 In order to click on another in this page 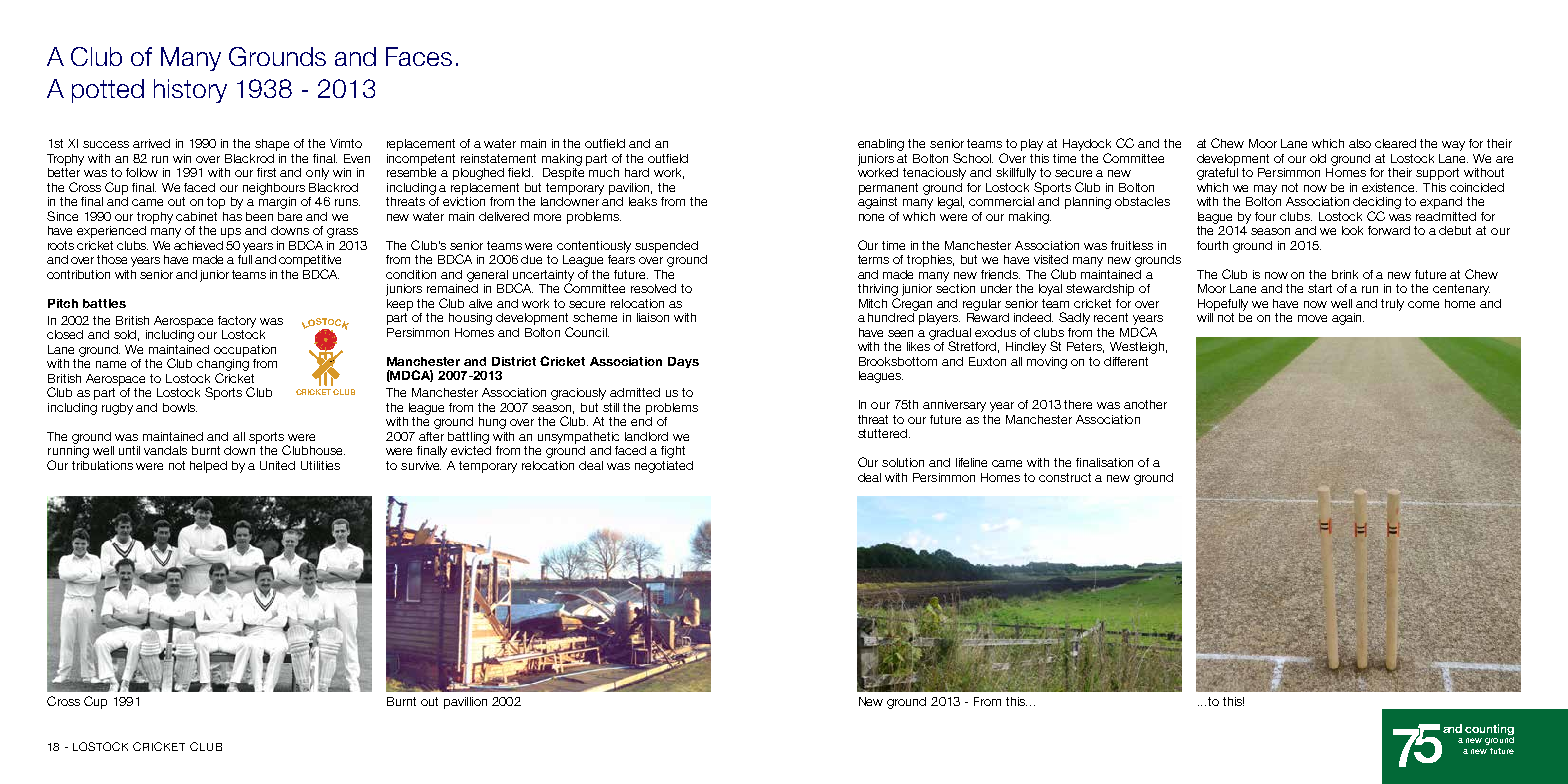, I will do `click(1145, 404)`.
